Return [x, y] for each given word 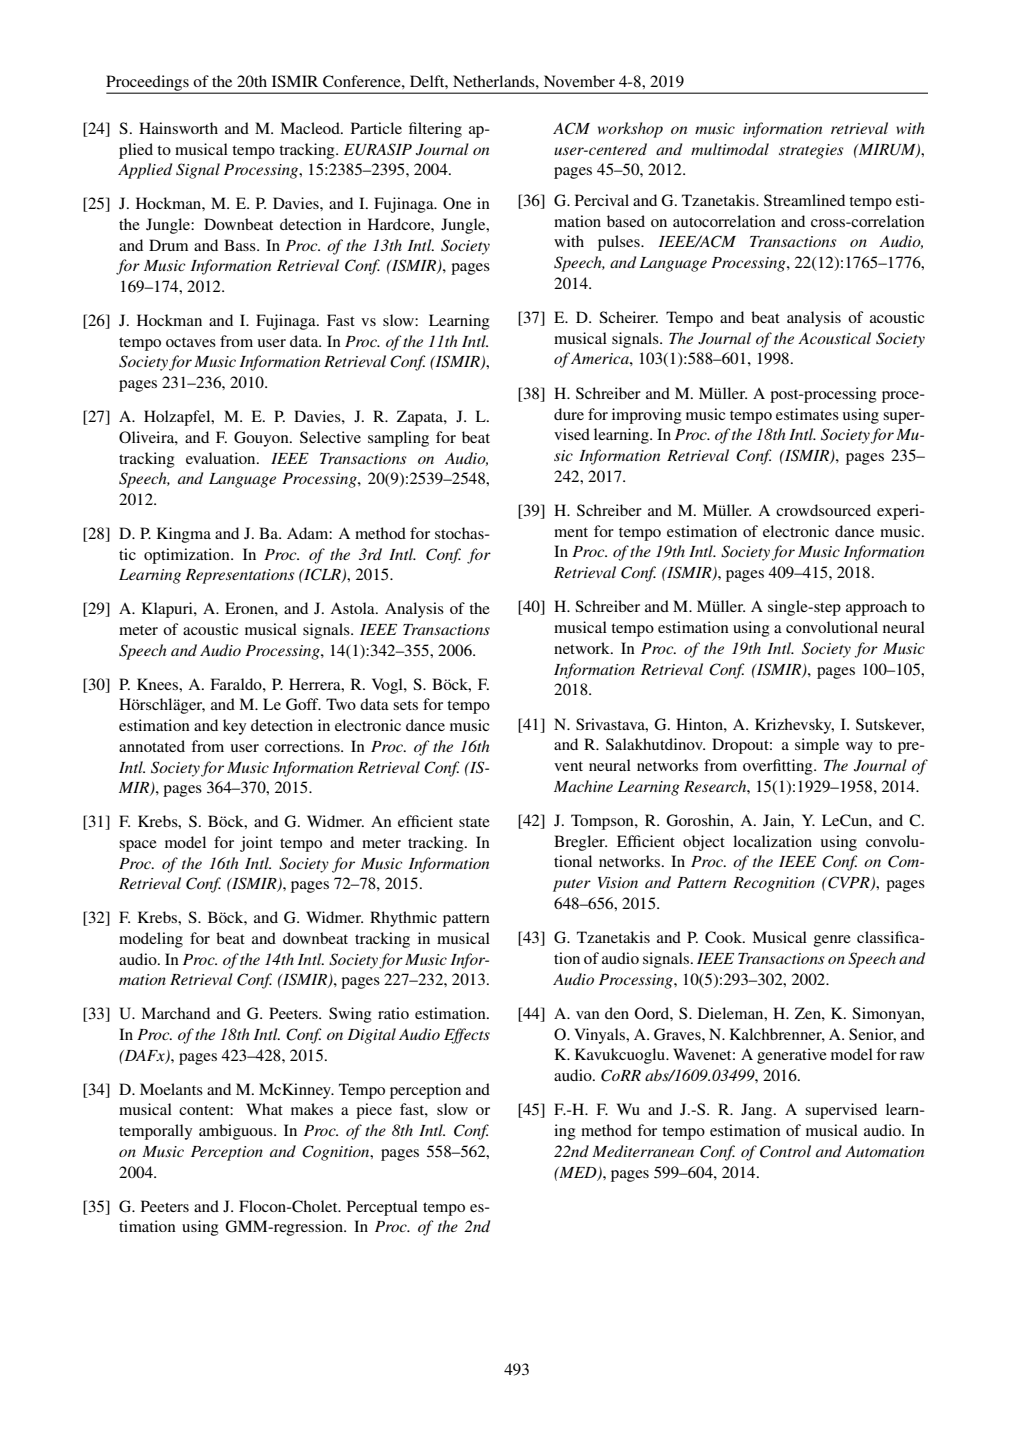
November [579, 81]
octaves [191, 342]
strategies [811, 151]
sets [405, 705]
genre [832, 941]
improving [647, 416]
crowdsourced [823, 510]
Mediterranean [643, 1151]
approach [876, 608]
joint [256, 844]
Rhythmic [403, 919]
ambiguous [237, 1132]
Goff [303, 704]
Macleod [311, 128]
